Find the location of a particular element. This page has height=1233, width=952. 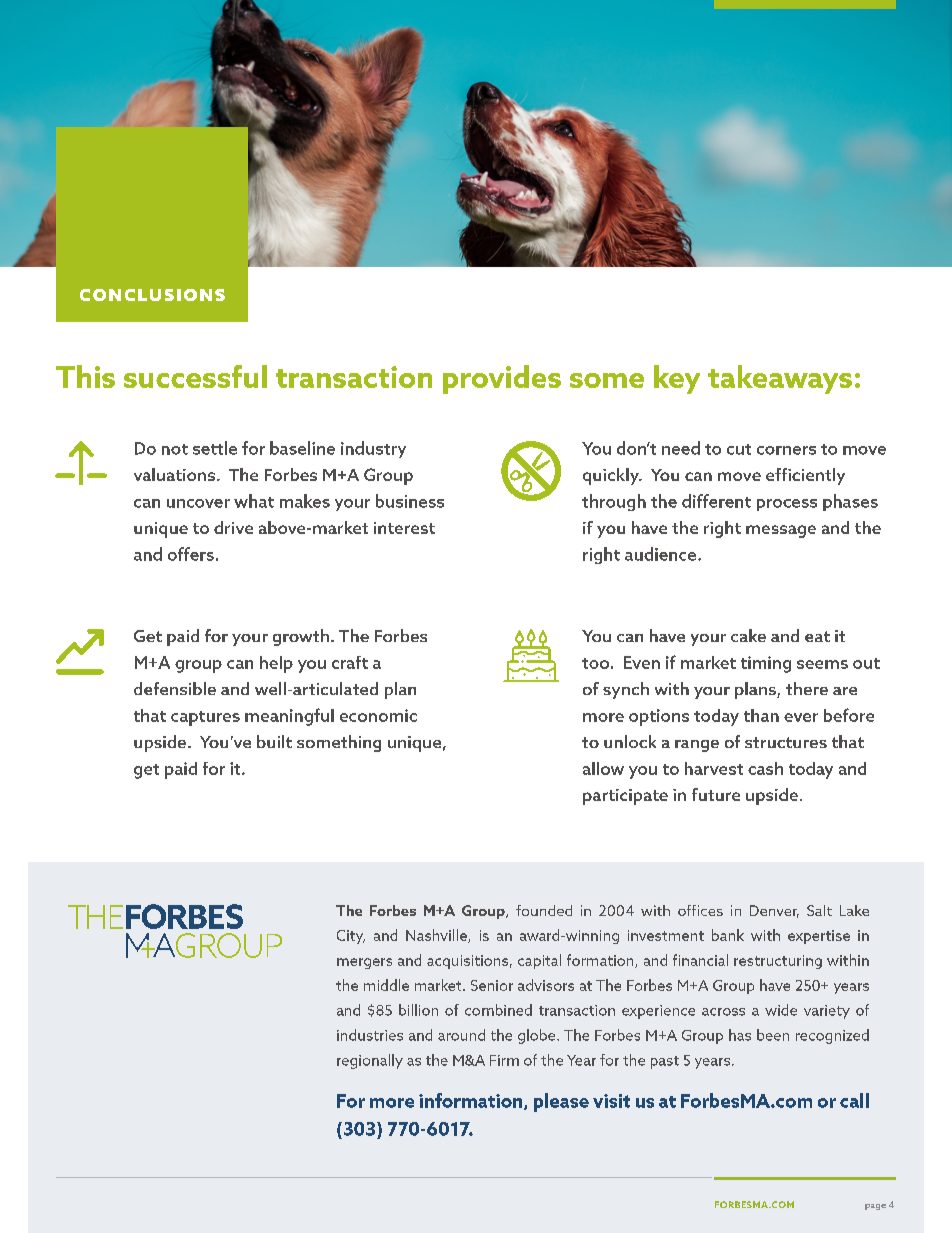

regionally is located at coordinates (370, 1061).
